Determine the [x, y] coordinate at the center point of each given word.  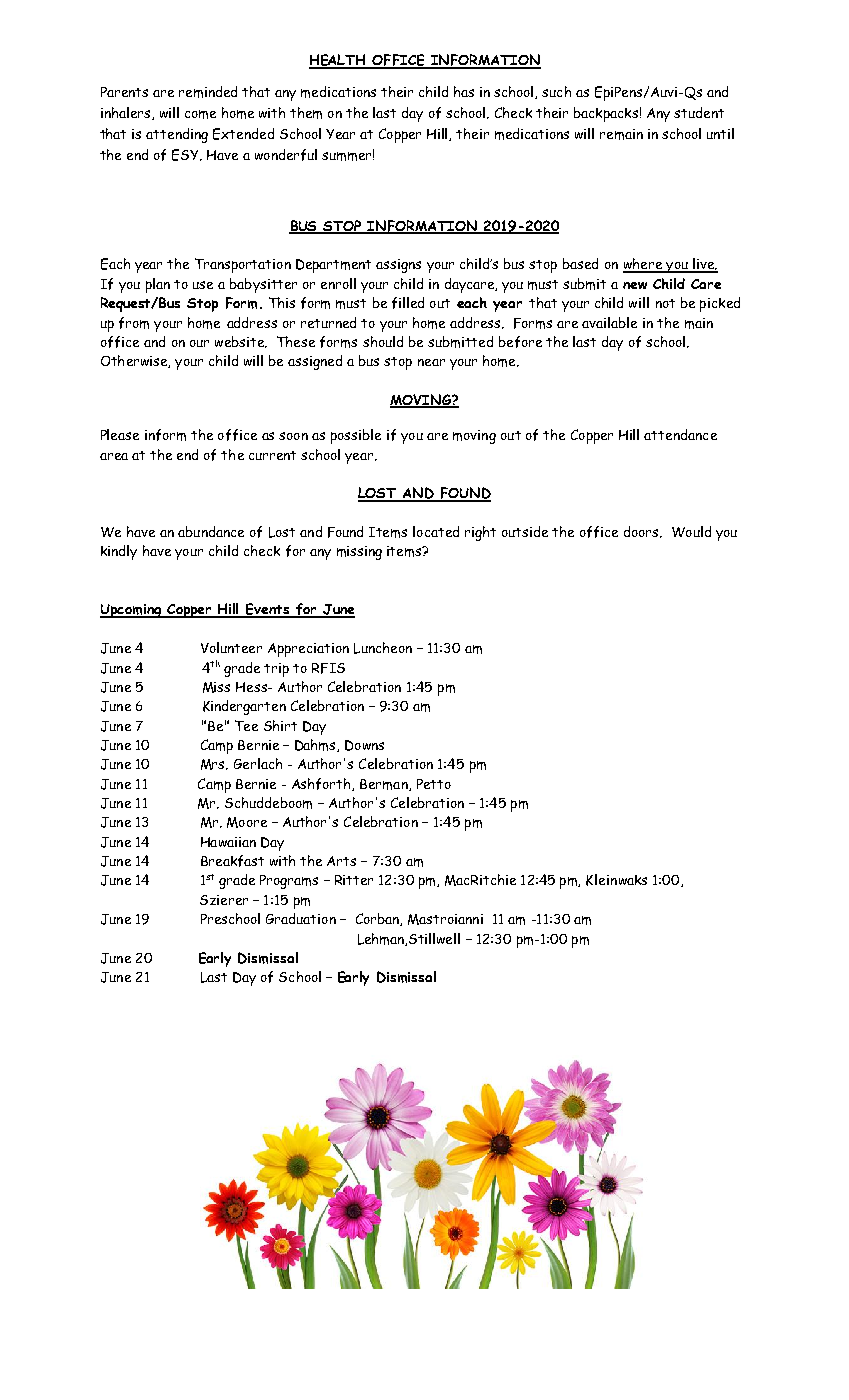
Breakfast [232, 861]
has [464, 91]
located [436, 531]
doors [642, 532]
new [635, 285]
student [699, 112]
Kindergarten [244, 707]
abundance [211, 531]
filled [408, 303]
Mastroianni [445, 919]
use [203, 285]
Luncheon [383, 648]
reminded [208, 92]
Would [691, 531]
